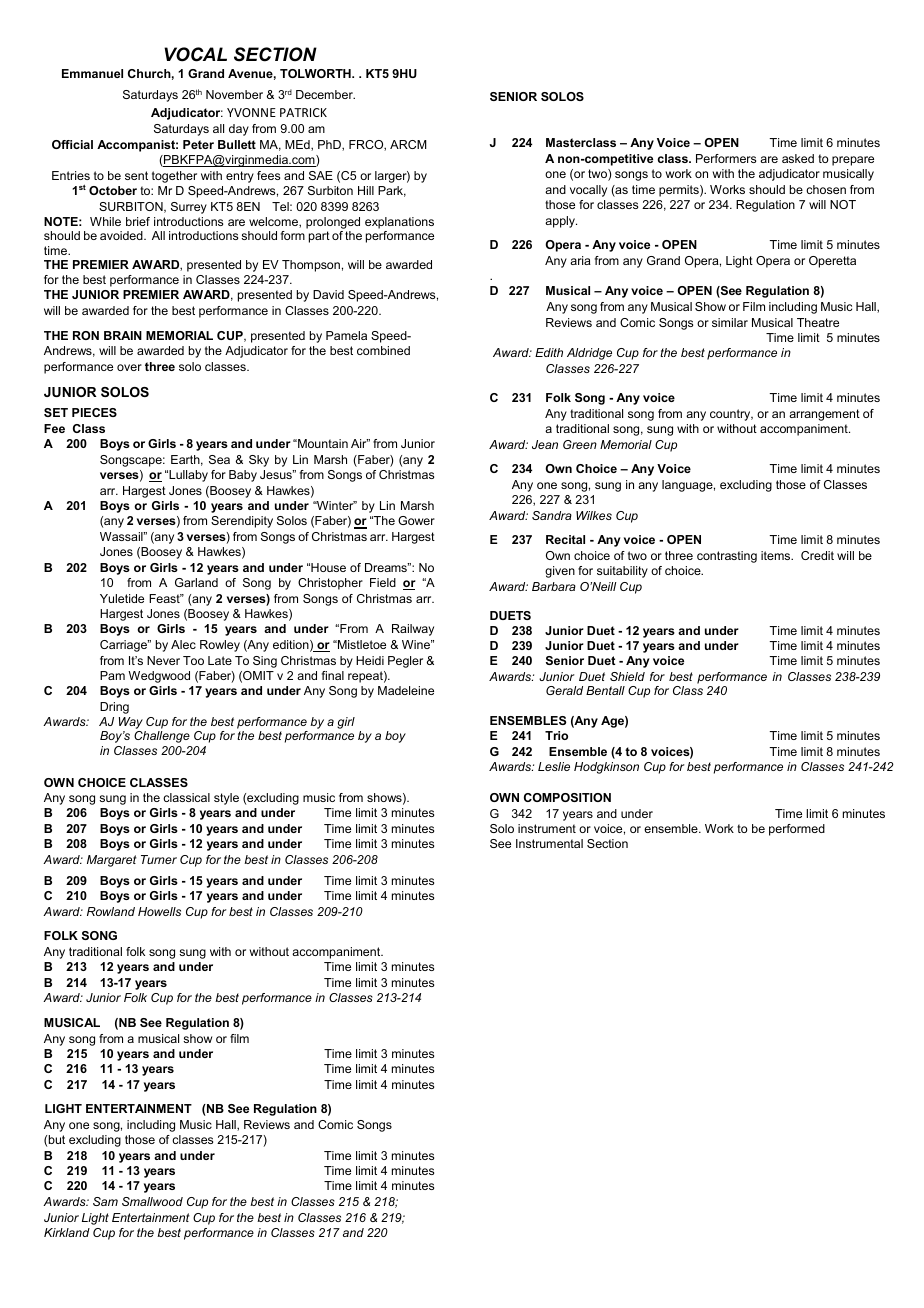 This document has height=1308, width=924. I want to click on asked, so click(798, 158).
